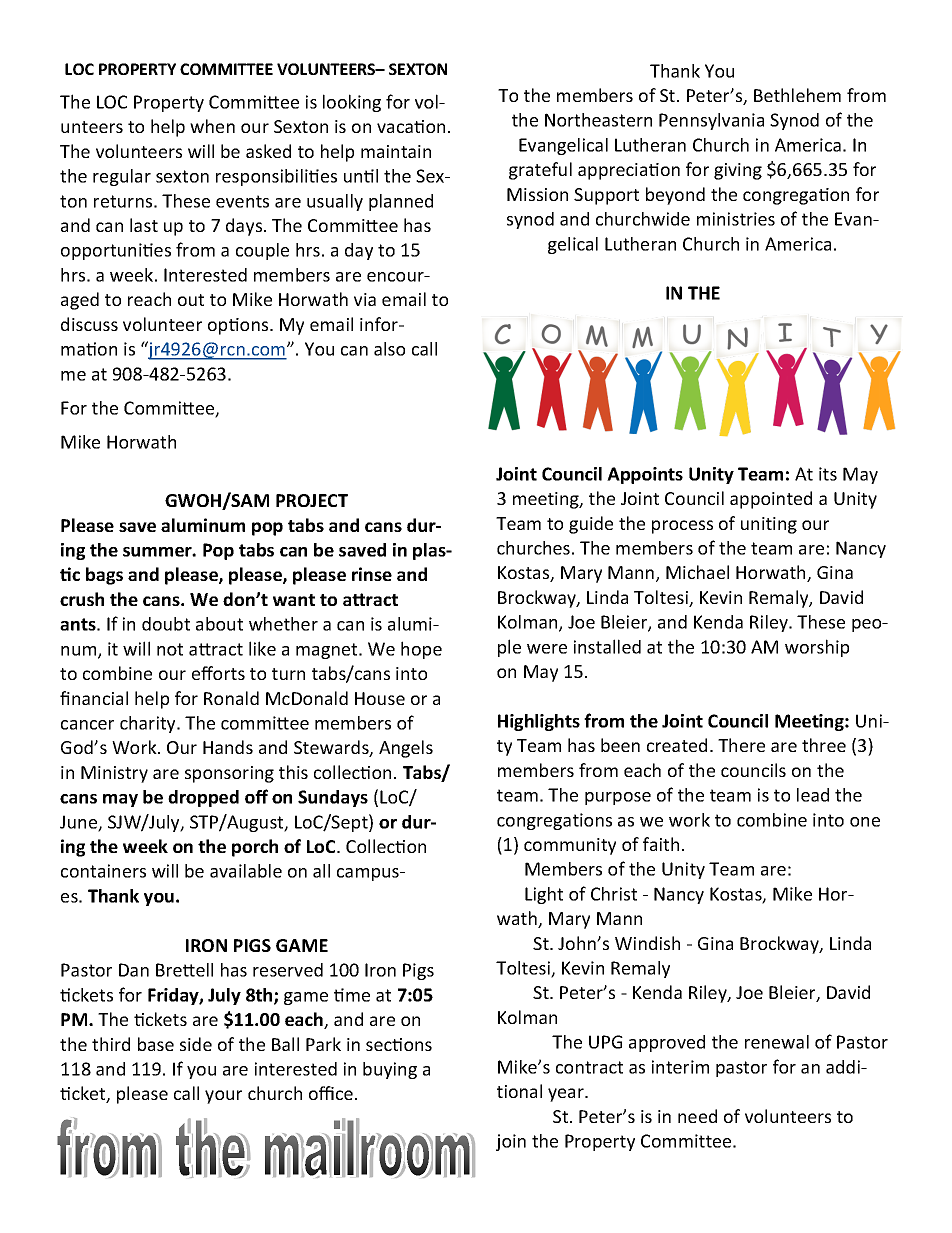 The image size is (952, 1233). I want to click on Bethlehem, so click(797, 95).
